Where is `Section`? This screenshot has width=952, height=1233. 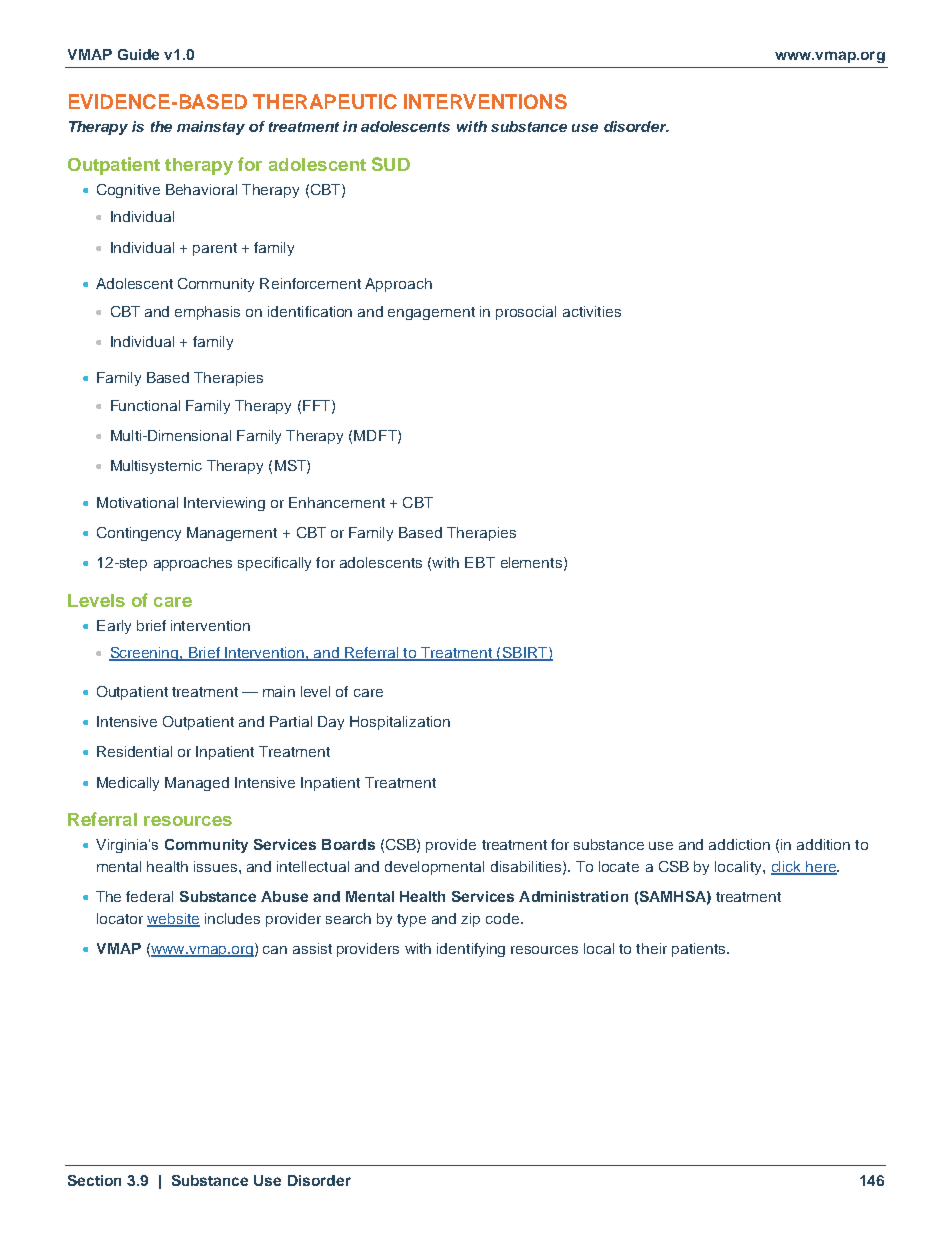 Section is located at coordinates (94, 1180).
